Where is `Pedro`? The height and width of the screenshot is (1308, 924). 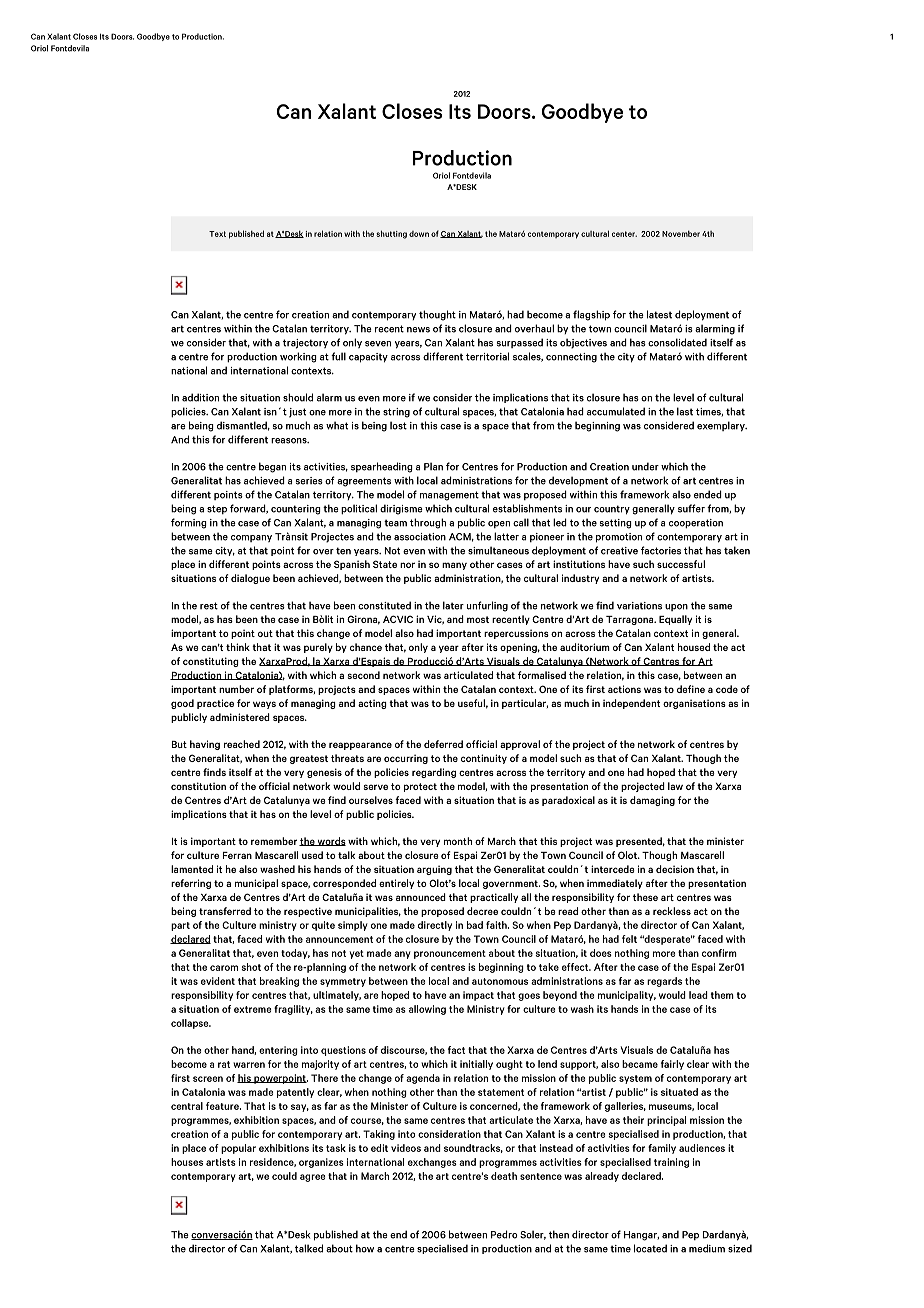 Pedro is located at coordinates (504, 1234).
